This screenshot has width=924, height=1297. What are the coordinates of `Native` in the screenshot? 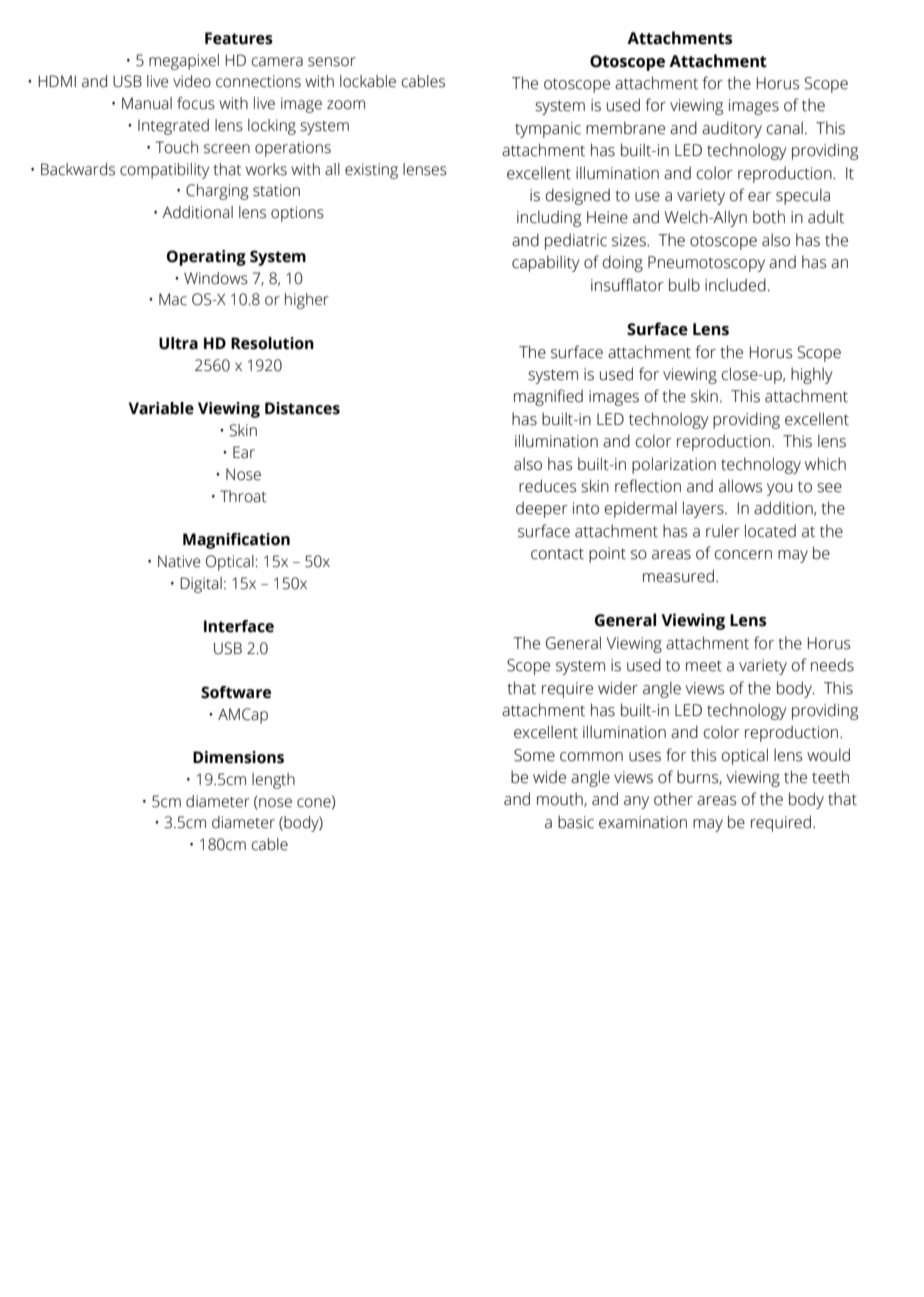 It's located at (179, 561).
